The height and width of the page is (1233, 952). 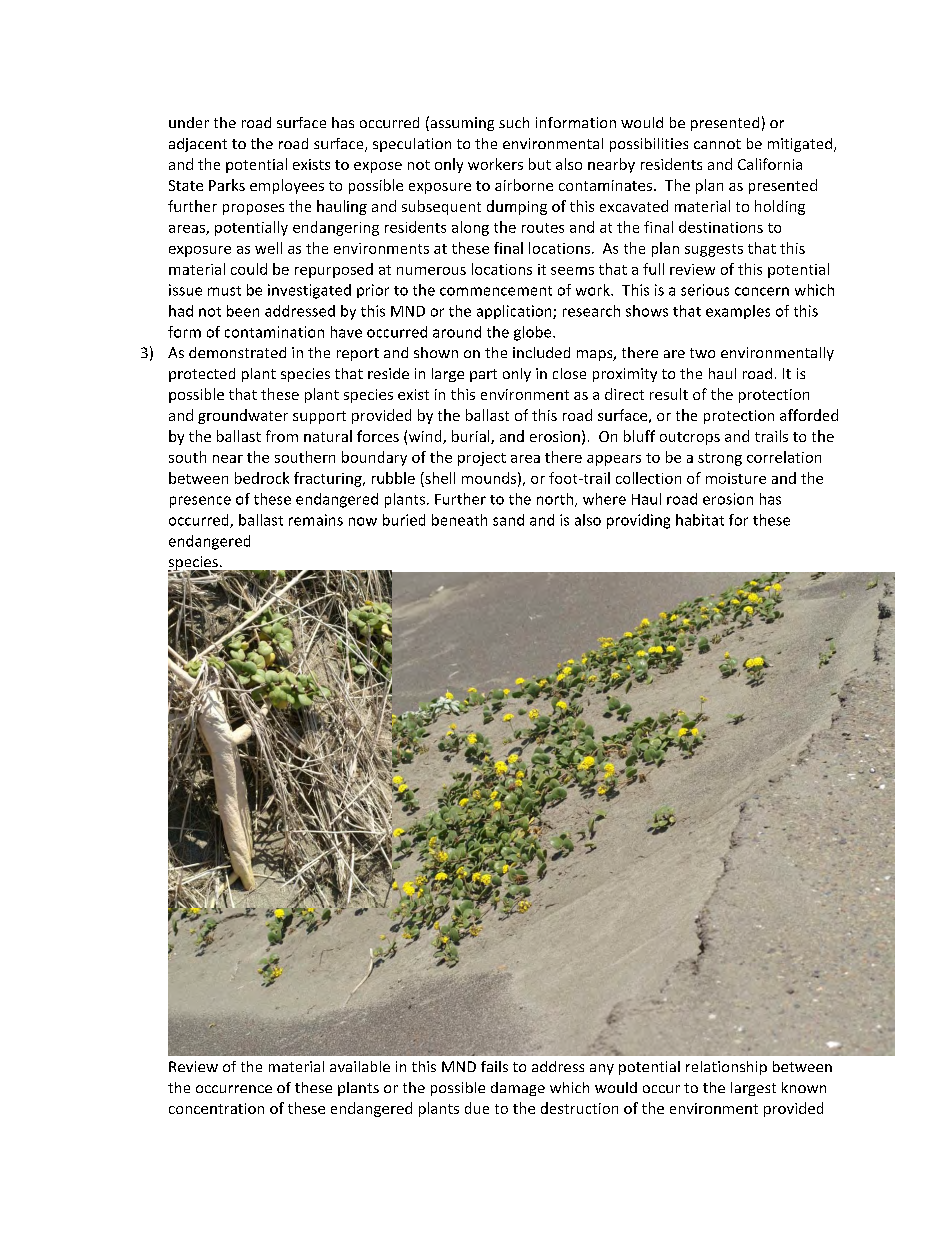 What do you see at coordinates (227, 185) in the page?
I see `Parks` at bounding box center [227, 185].
